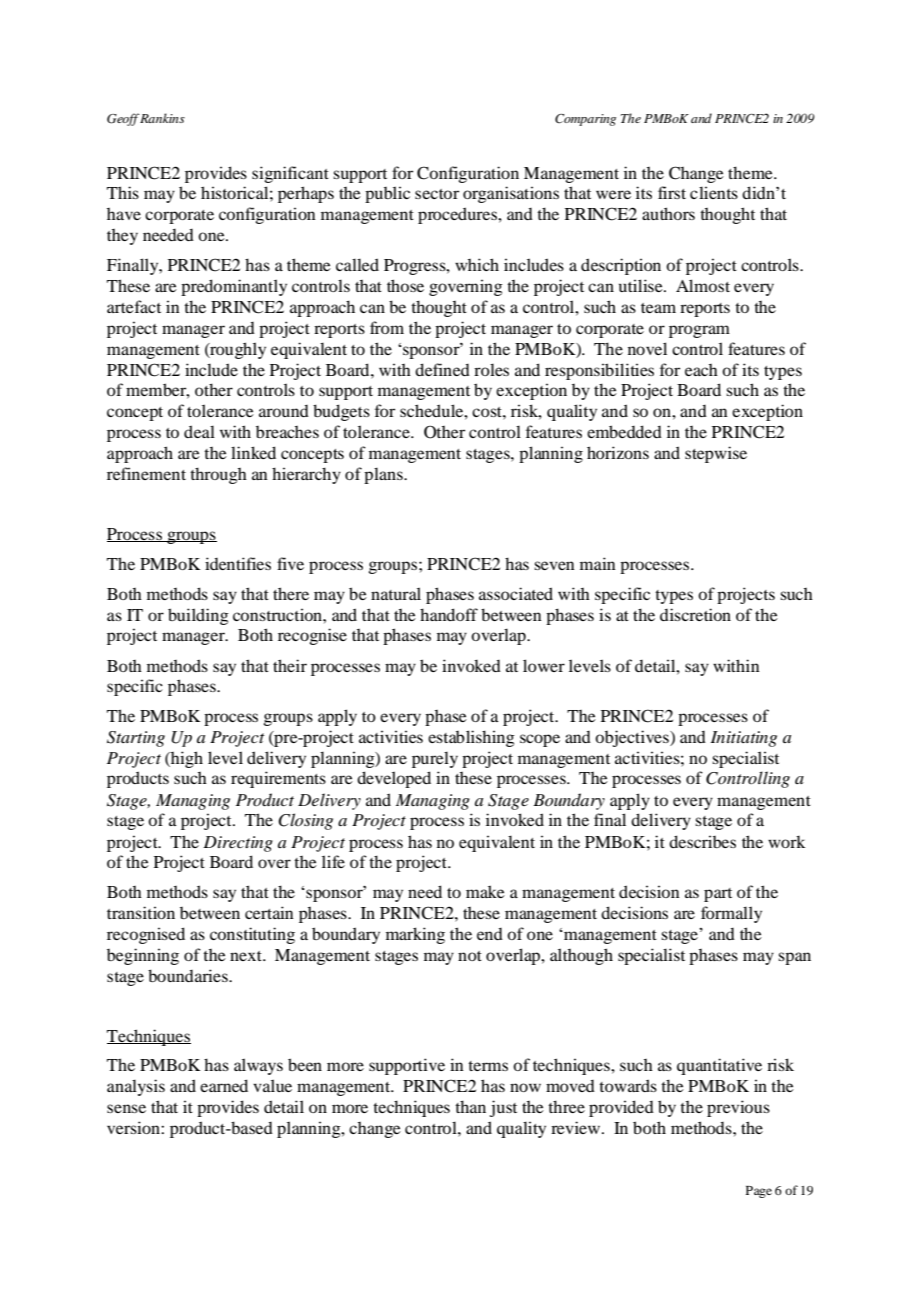 The image size is (924, 1308). What do you see at coordinates (224, 1085) in the page?
I see `earned` at bounding box center [224, 1085].
